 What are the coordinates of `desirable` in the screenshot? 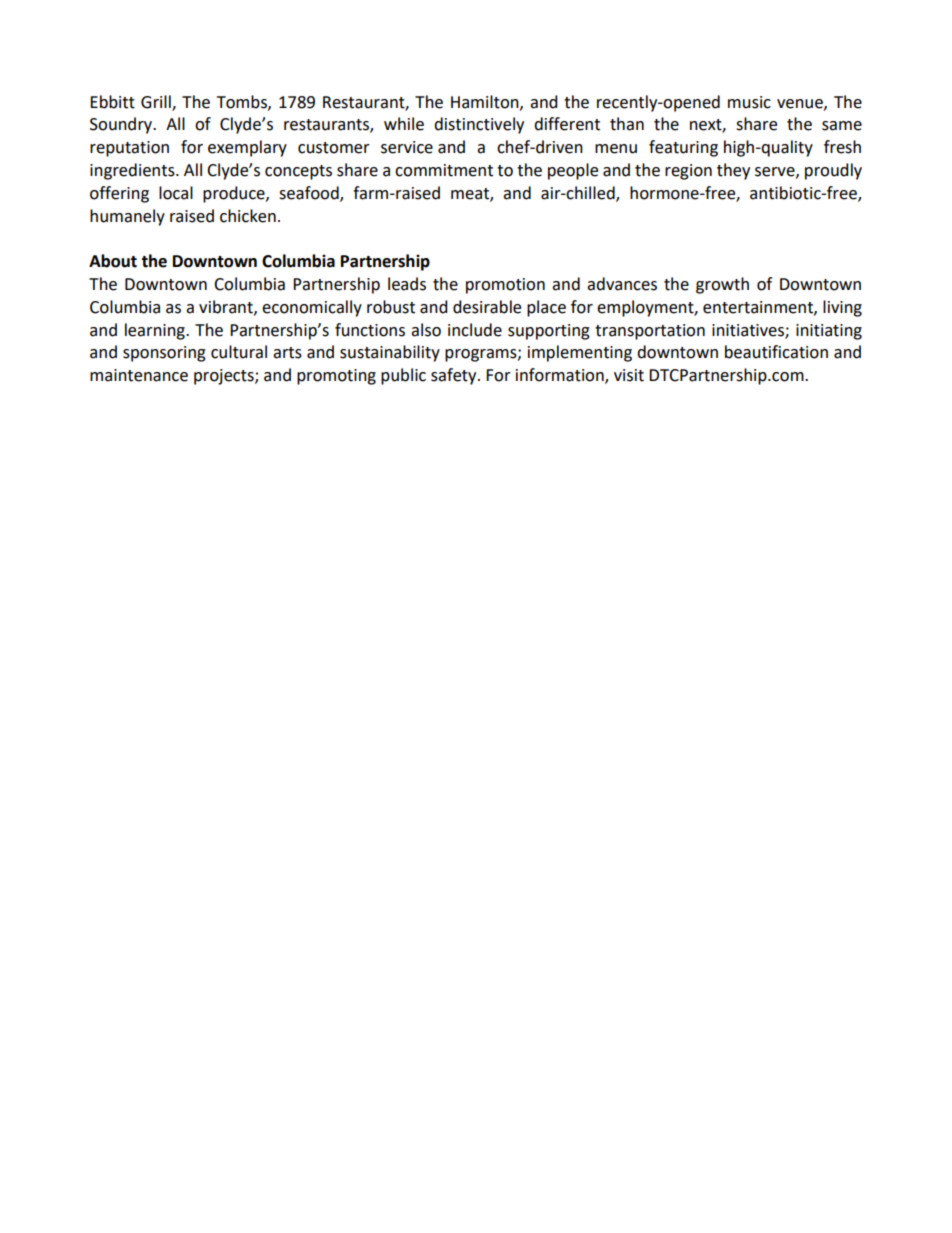 It's located at (487, 307).
